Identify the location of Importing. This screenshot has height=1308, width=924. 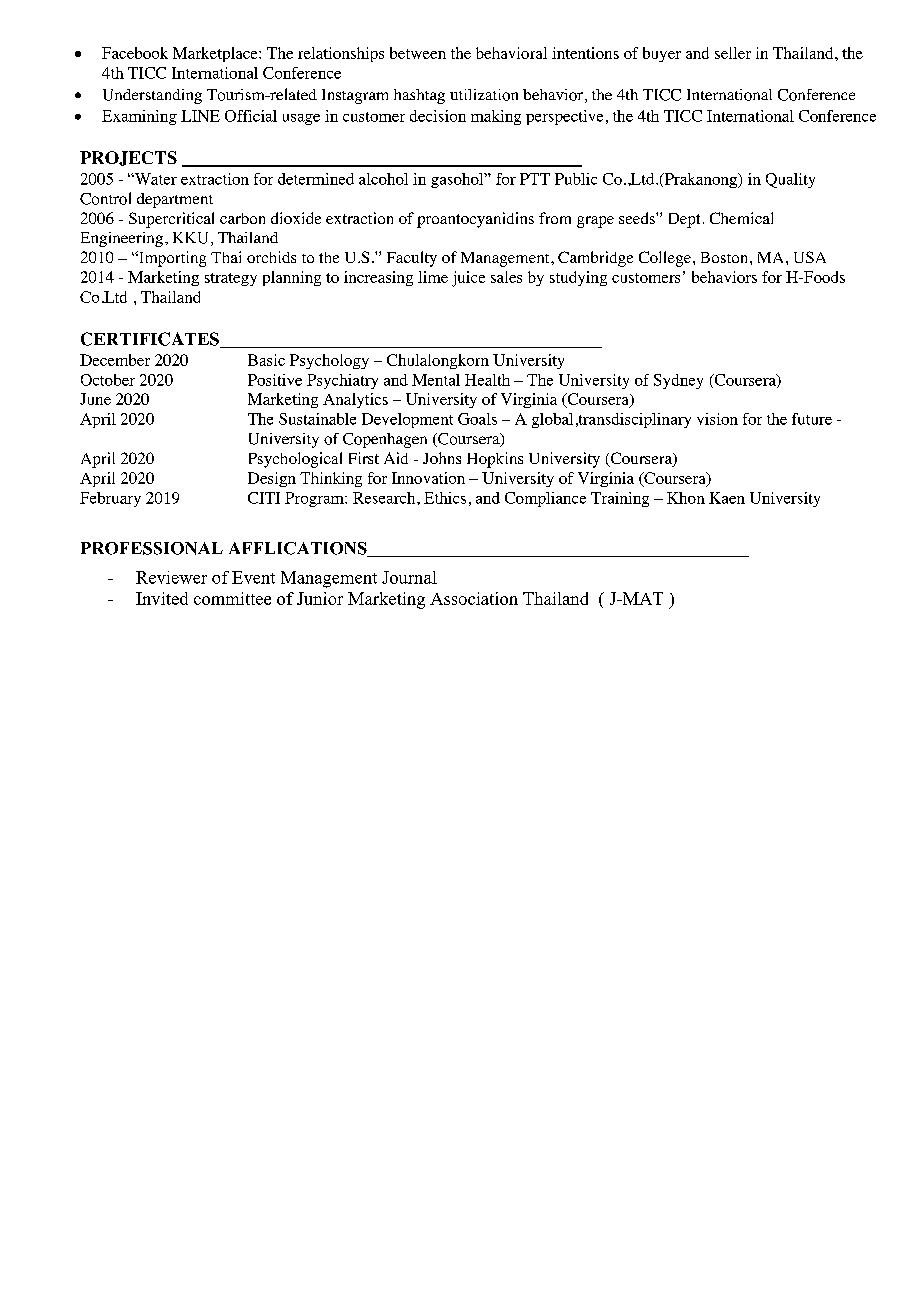
(171, 259).
